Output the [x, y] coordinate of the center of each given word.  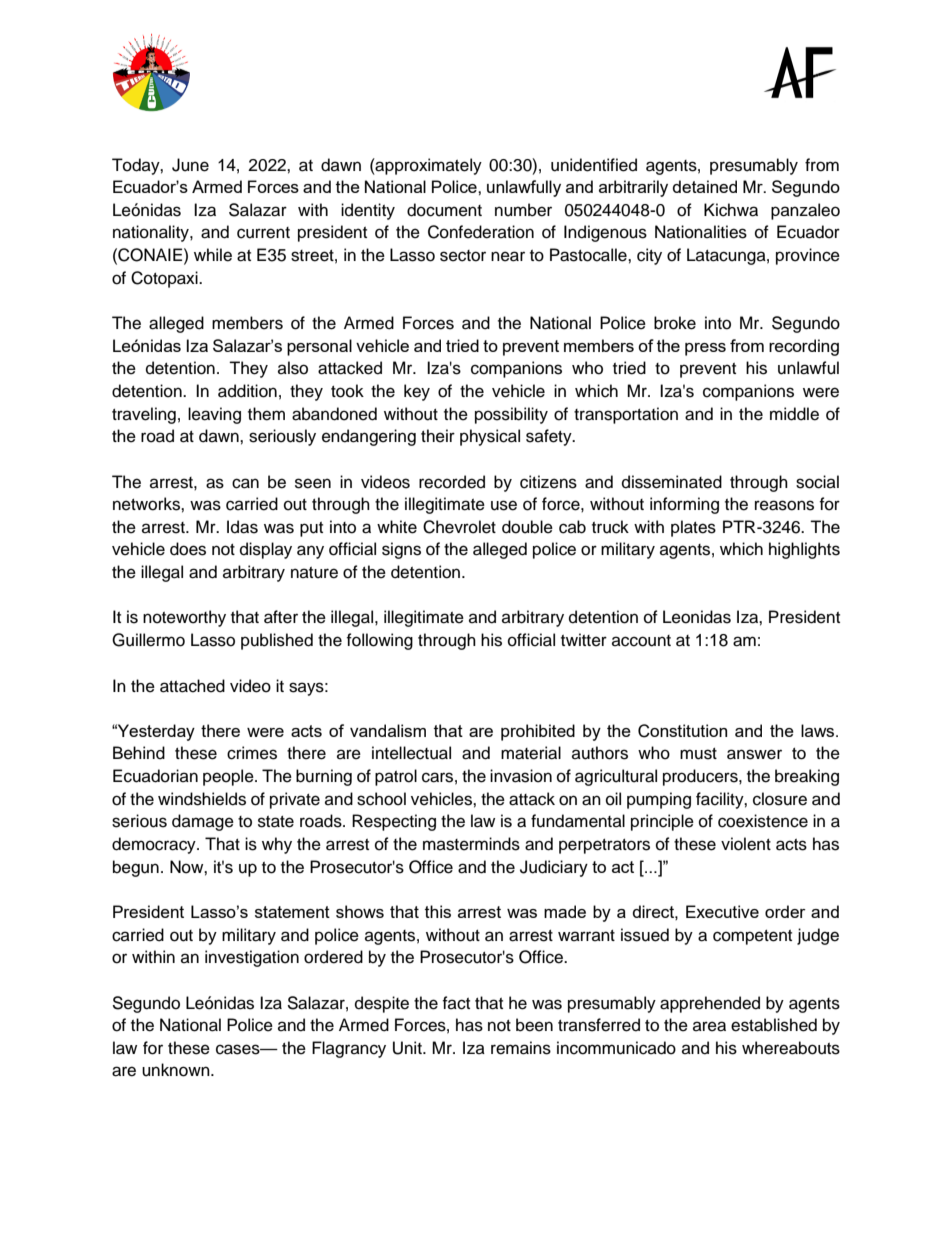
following [379, 641]
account [641, 641]
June [190, 165]
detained [705, 186]
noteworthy [184, 618]
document [444, 210]
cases [239, 1049]
